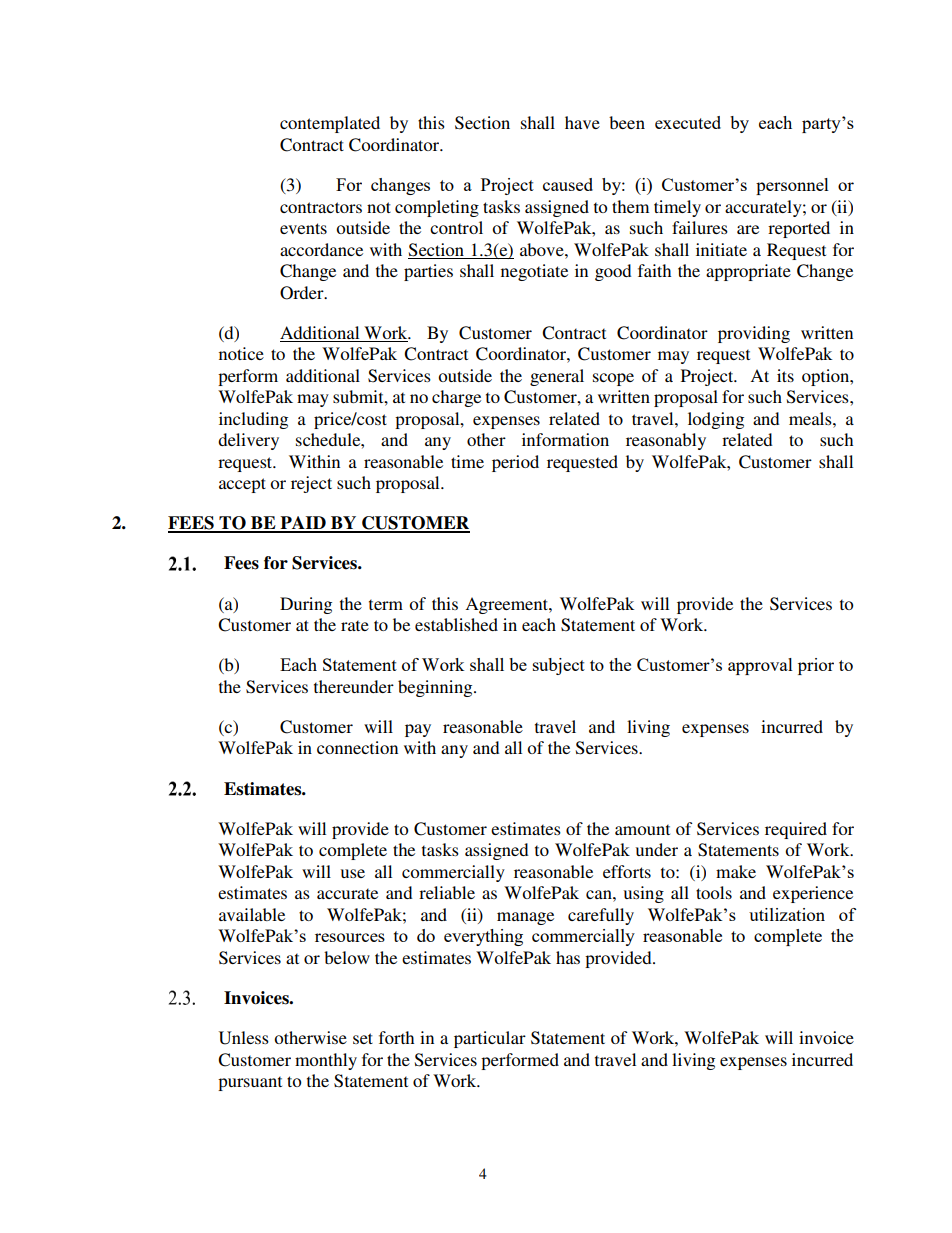  I want to click on monthly, so click(326, 1061).
